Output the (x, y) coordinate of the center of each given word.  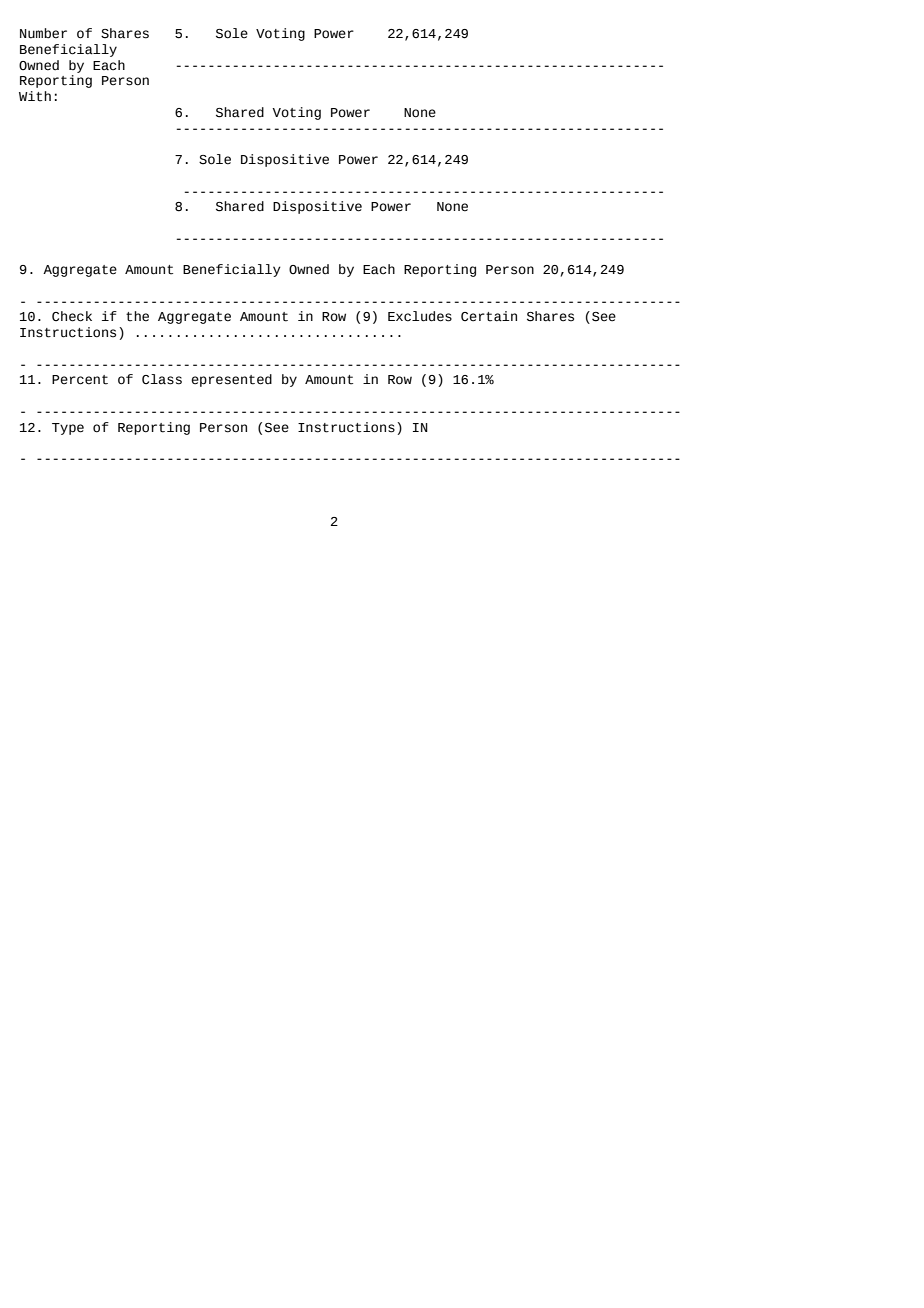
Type (68, 429)
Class (162, 379)
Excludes (420, 316)
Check (72, 316)
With (35, 96)
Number (43, 33)
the (137, 316)
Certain (489, 316)
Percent (80, 380)
